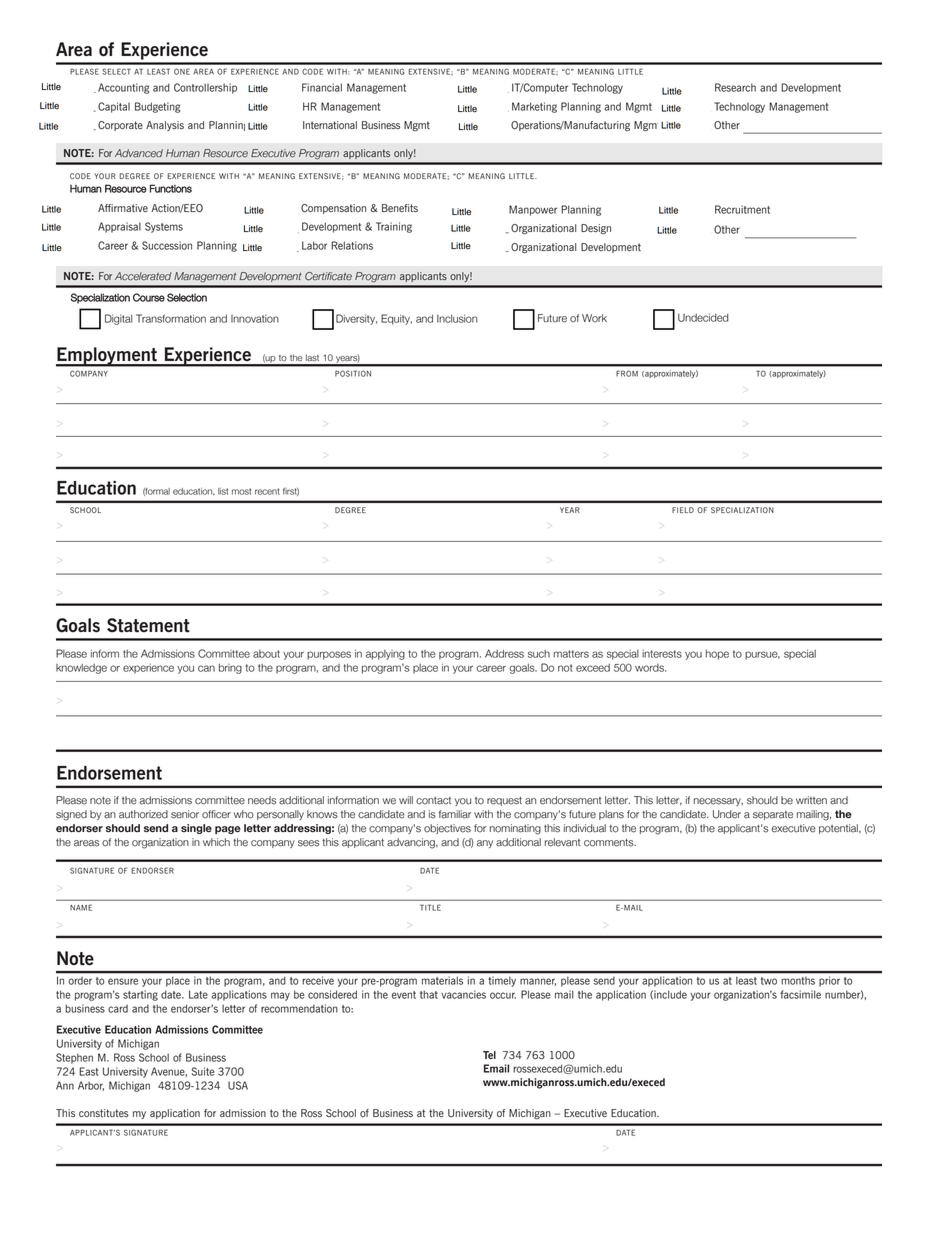  What do you see at coordinates (447, 829) in the page?
I see `objectives` at bounding box center [447, 829].
